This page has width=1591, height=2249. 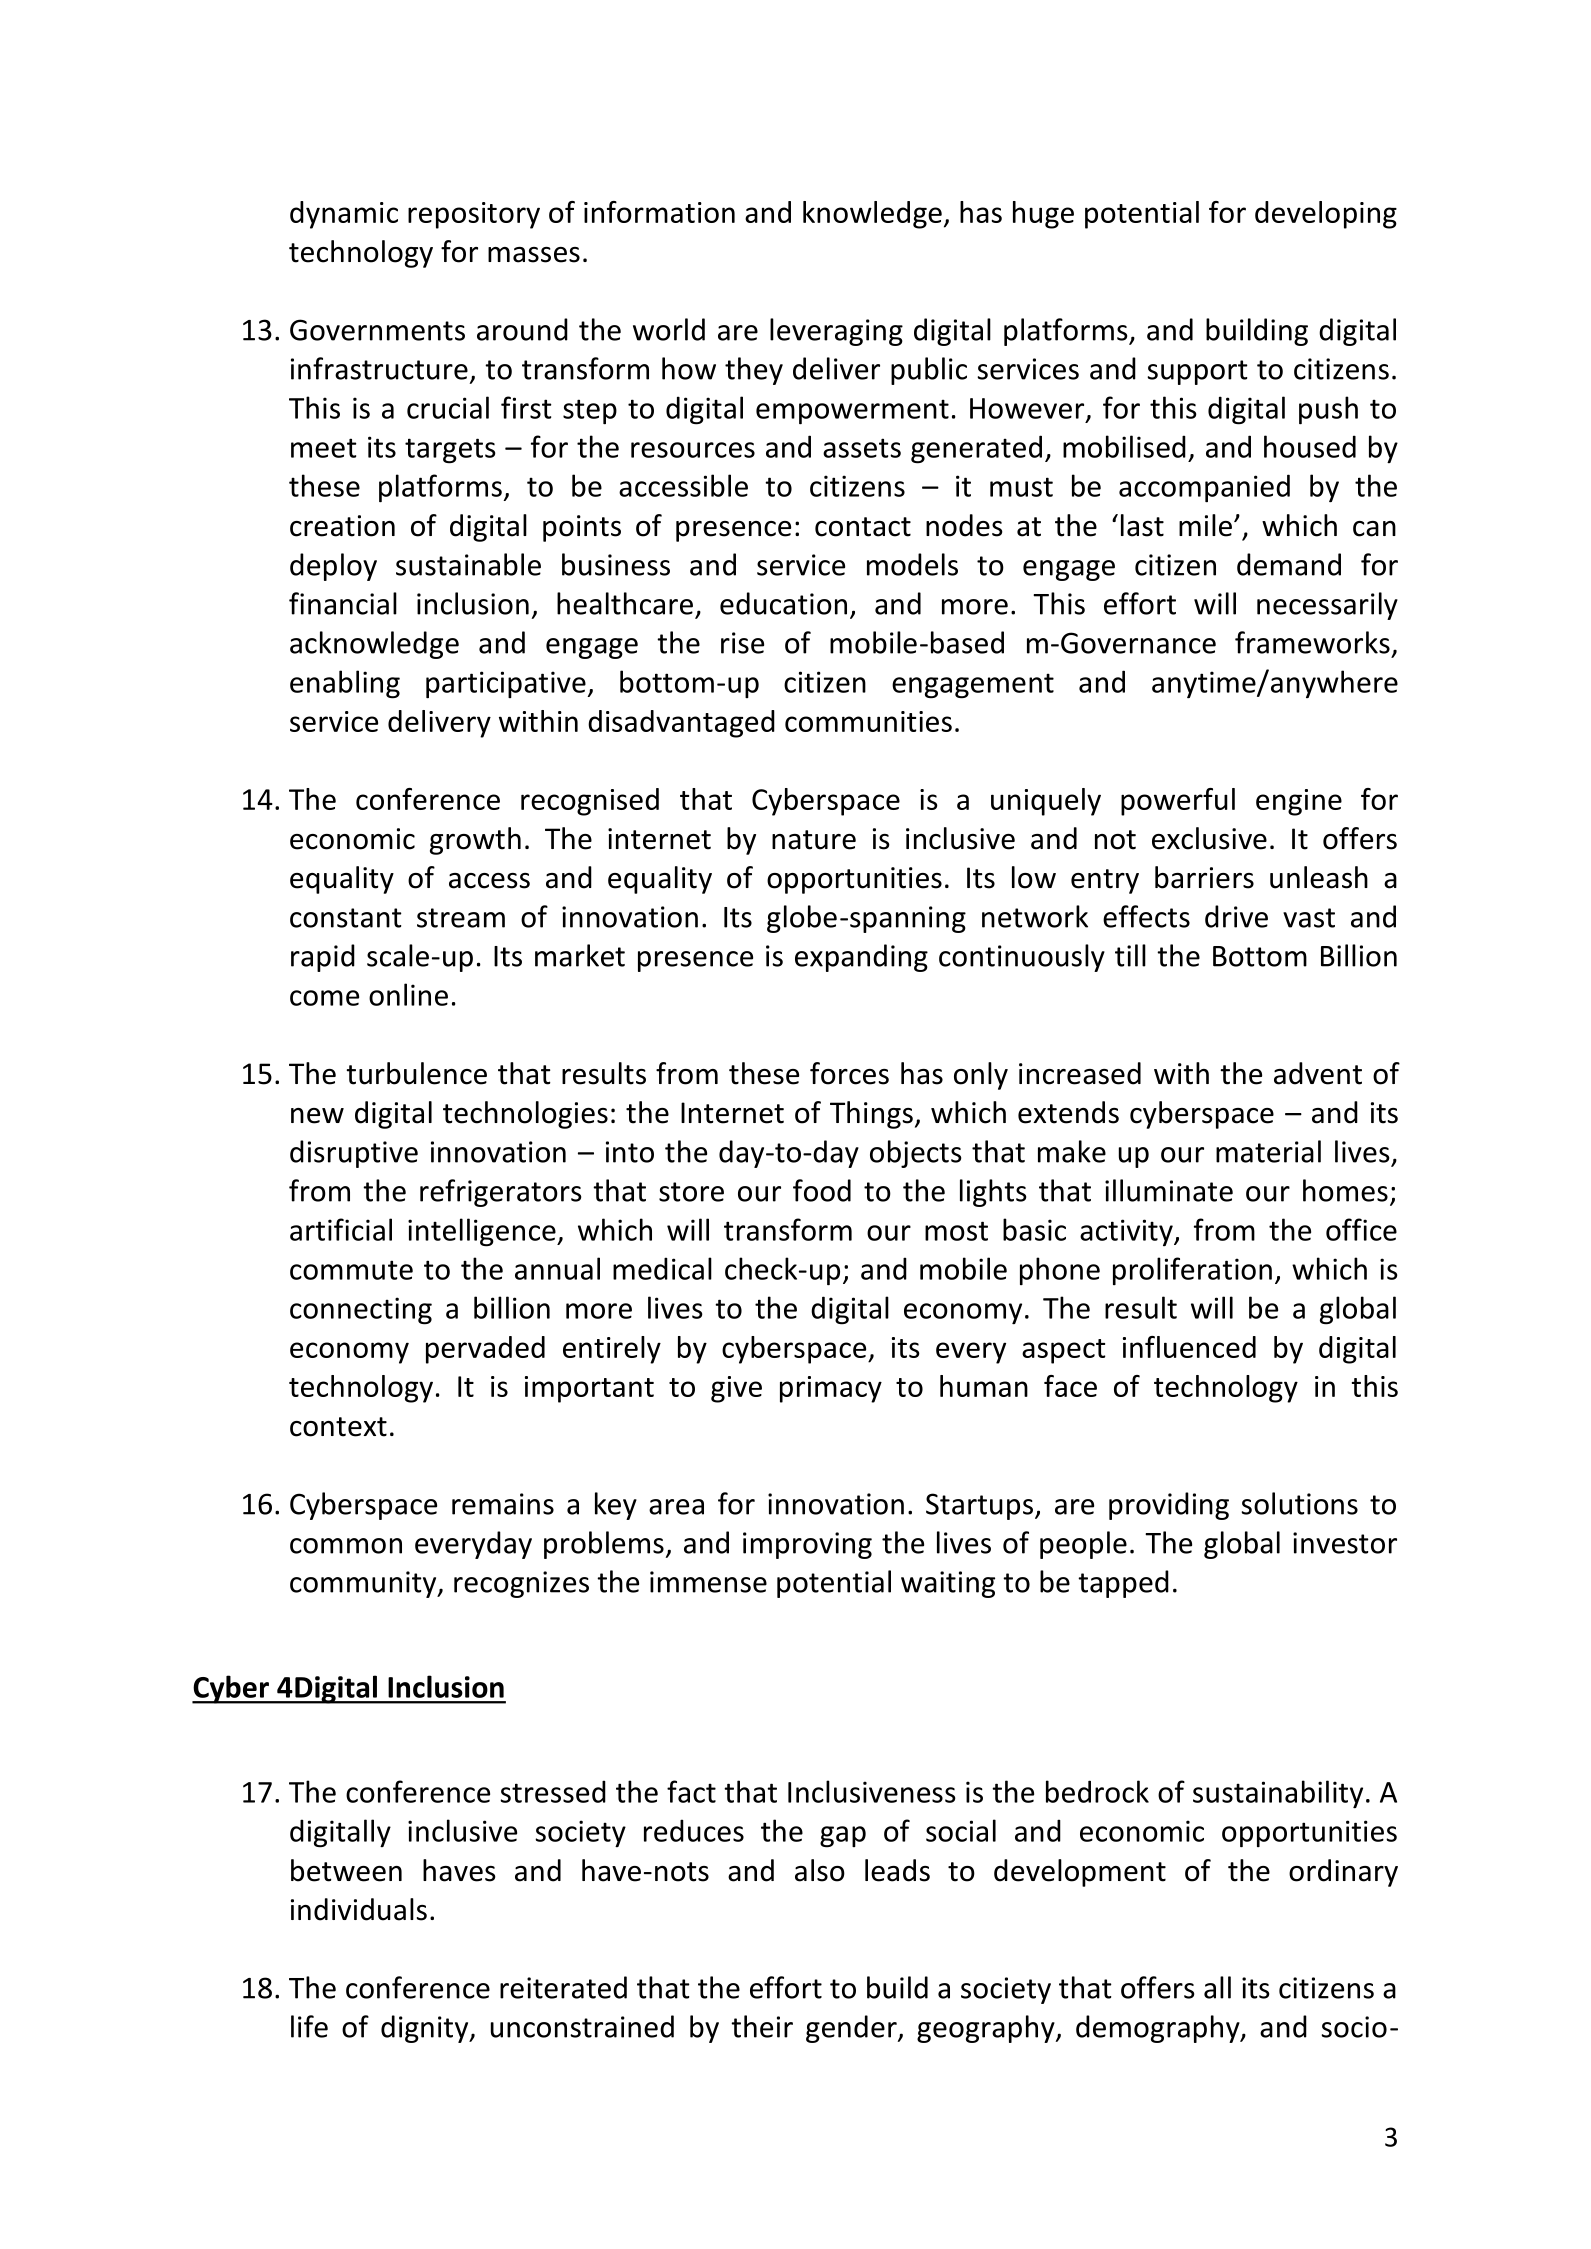 I want to click on leveraging, so click(x=836, y=332).
